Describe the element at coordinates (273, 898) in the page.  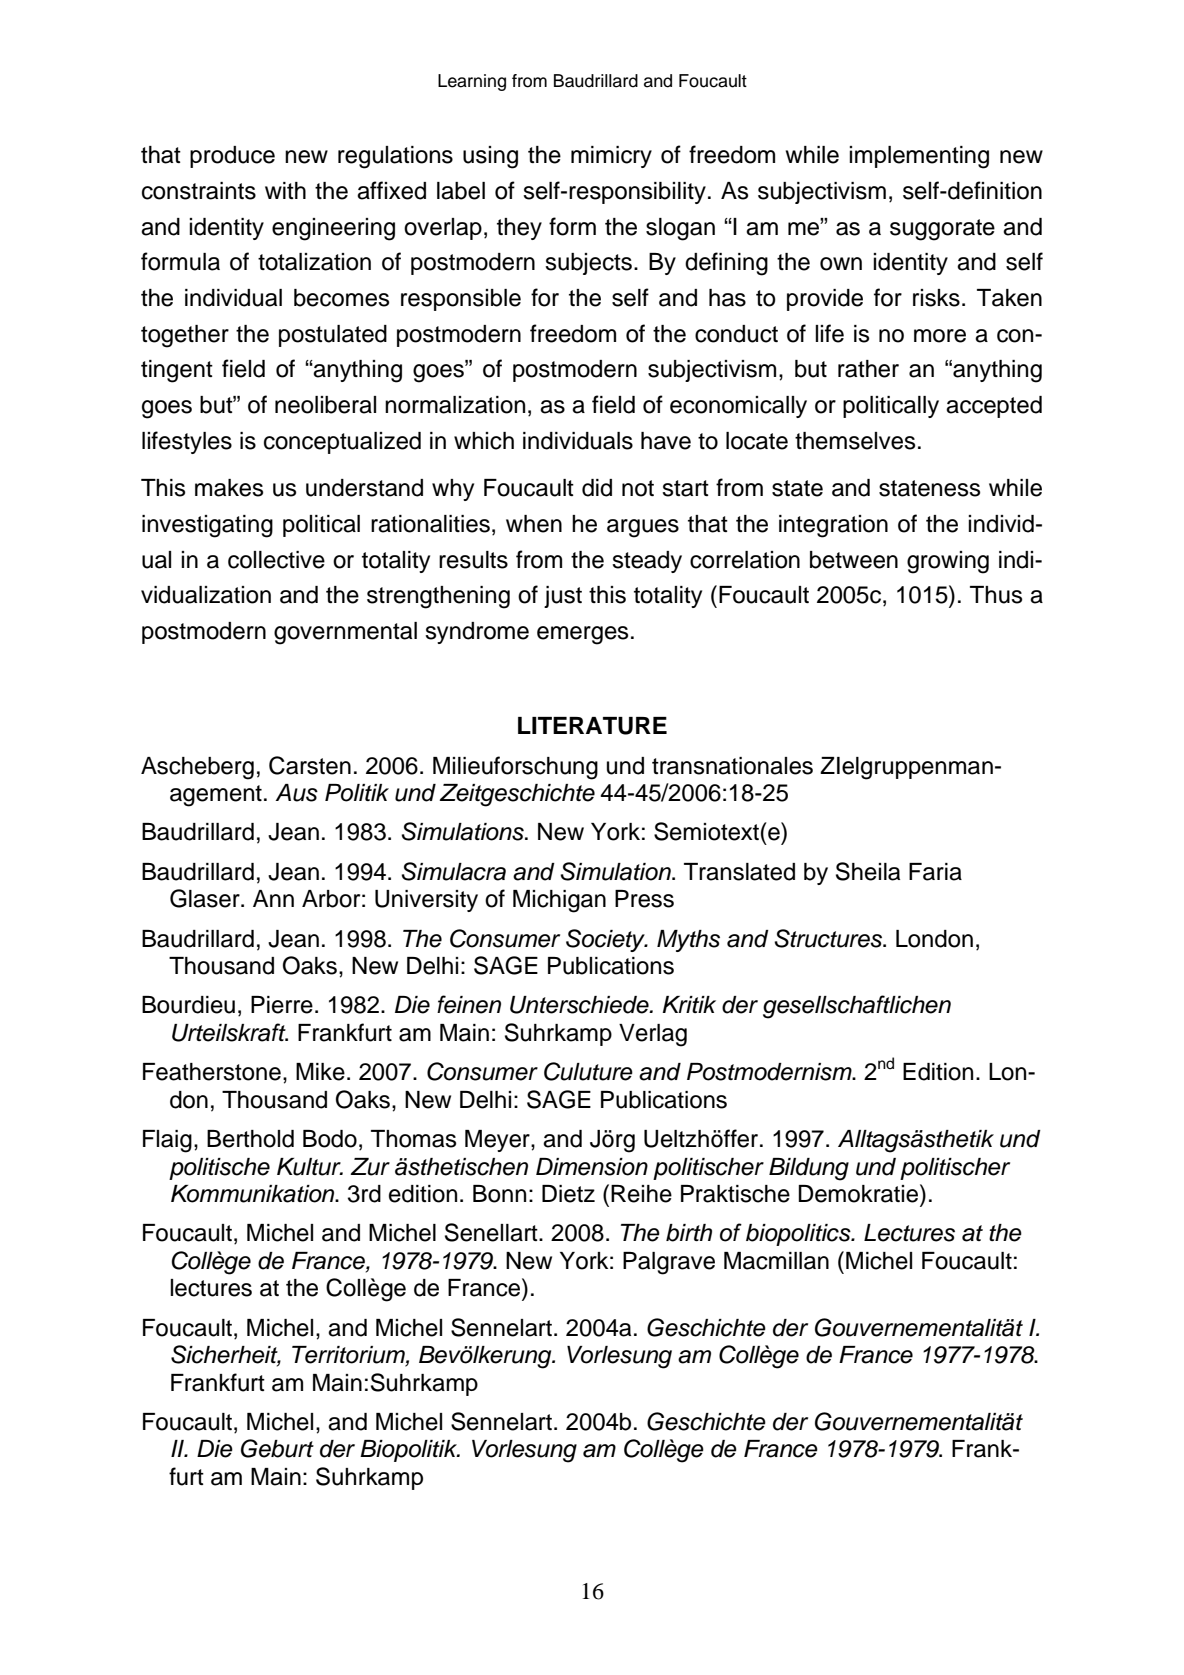
I see `Ann` at that location.
